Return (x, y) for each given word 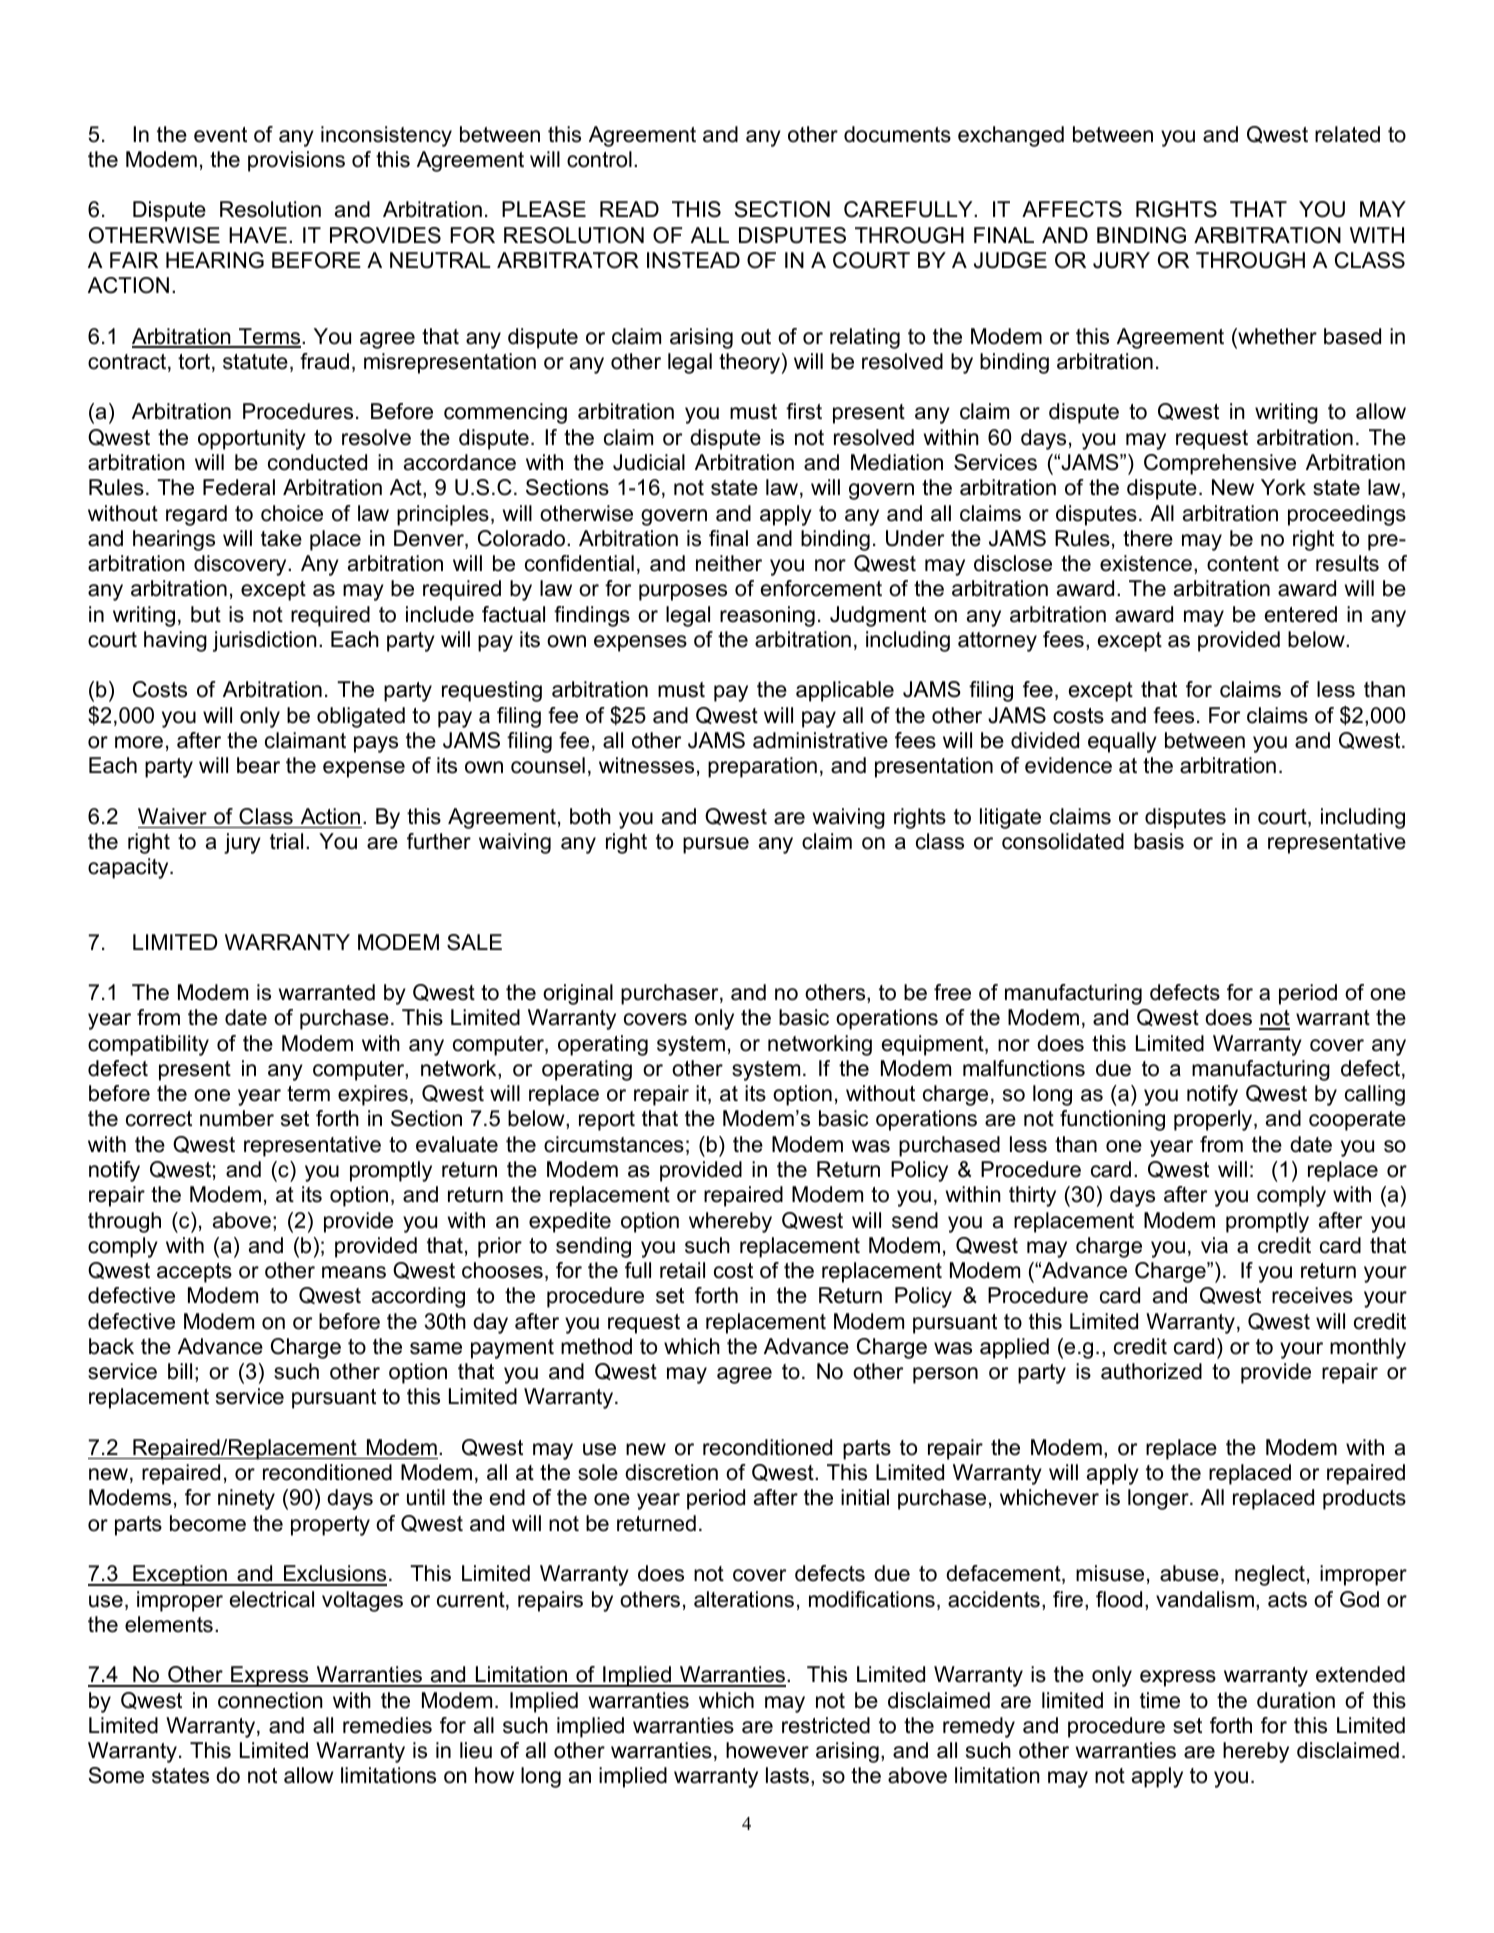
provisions (296, 161)
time (1160, 1700)
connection (270, 1700)
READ (629, 209)
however (767, 1750)
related (1347, 134)
